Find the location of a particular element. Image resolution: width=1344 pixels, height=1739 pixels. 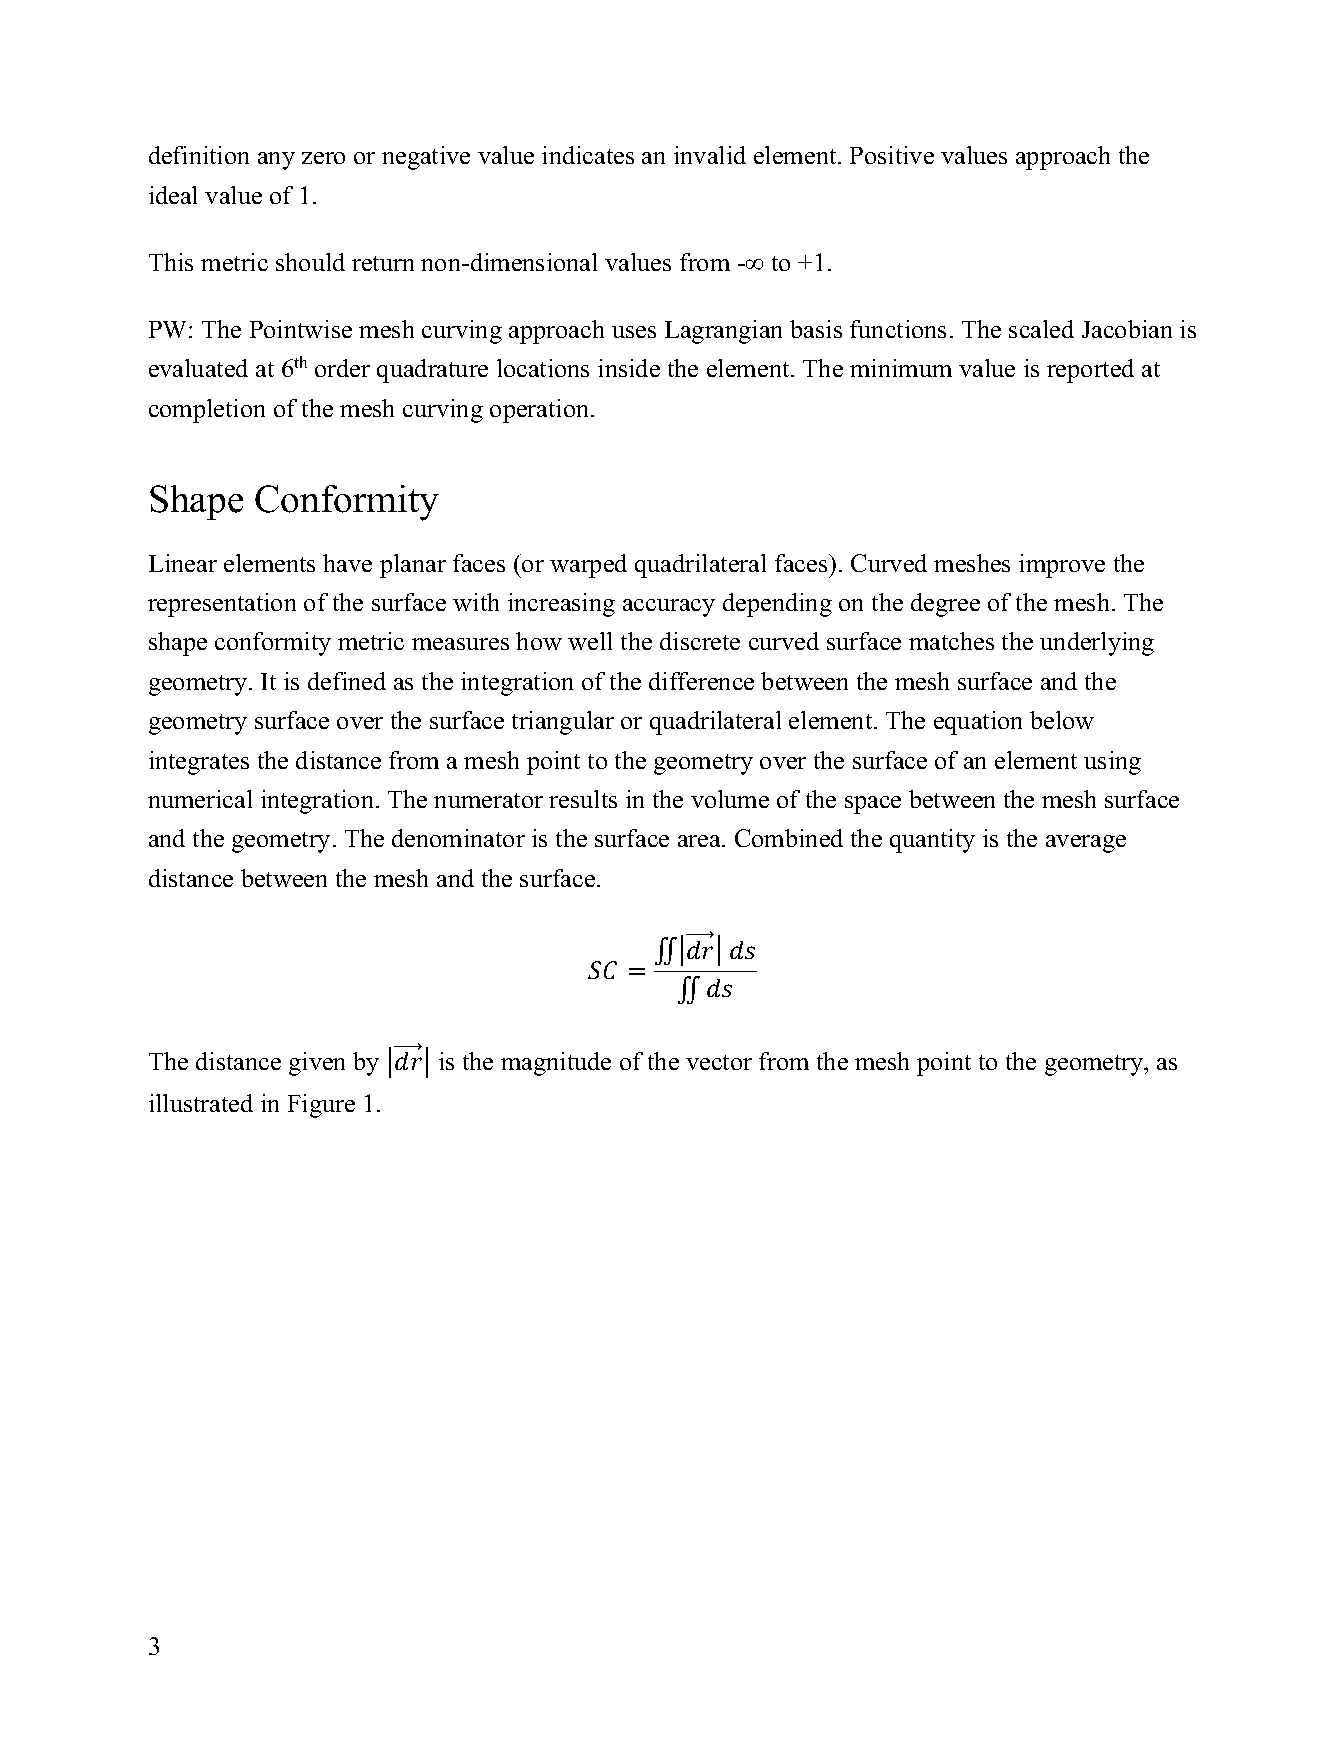

matches is located at coordinates (951, 641).
